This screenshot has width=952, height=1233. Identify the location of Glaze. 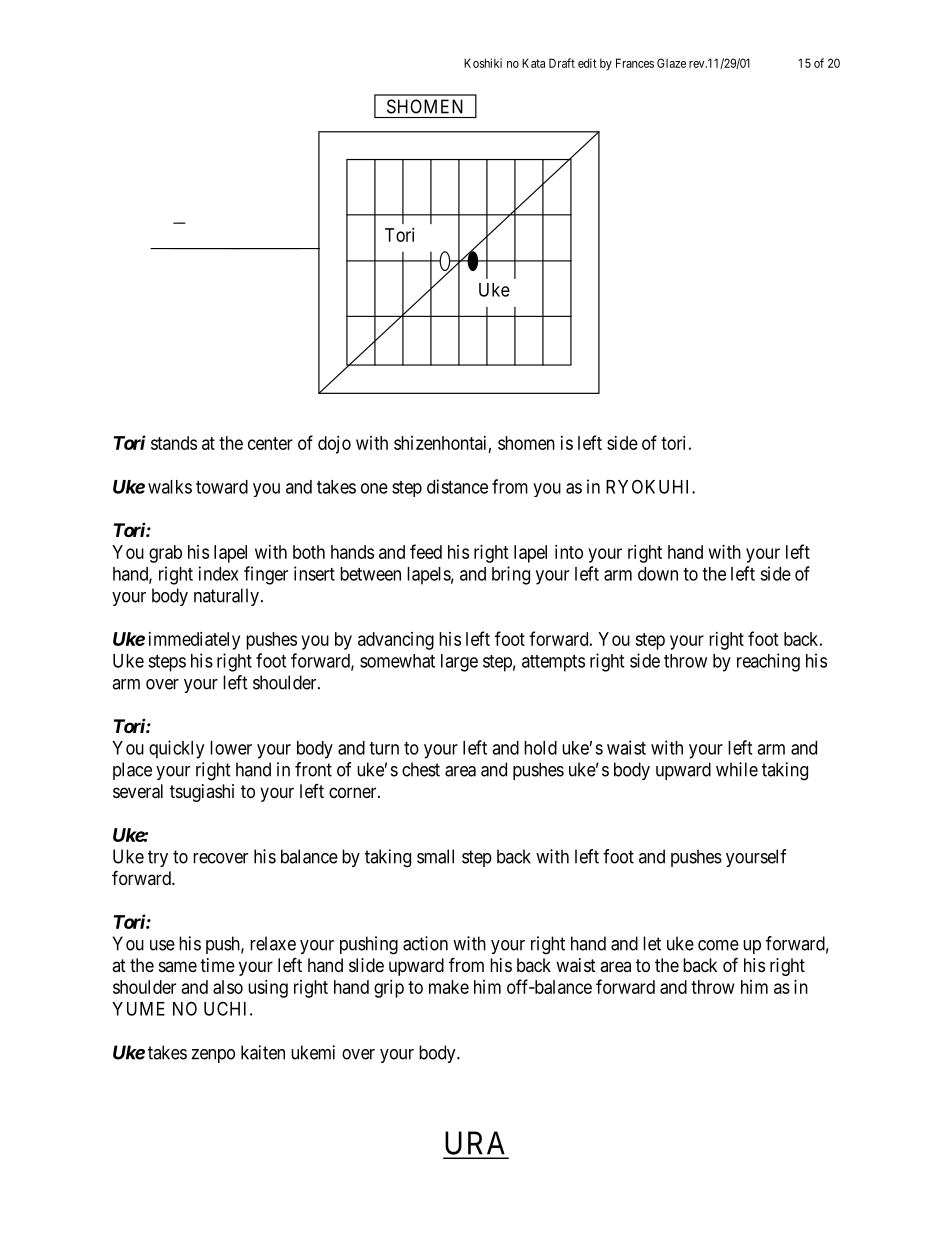
(671, 63).
